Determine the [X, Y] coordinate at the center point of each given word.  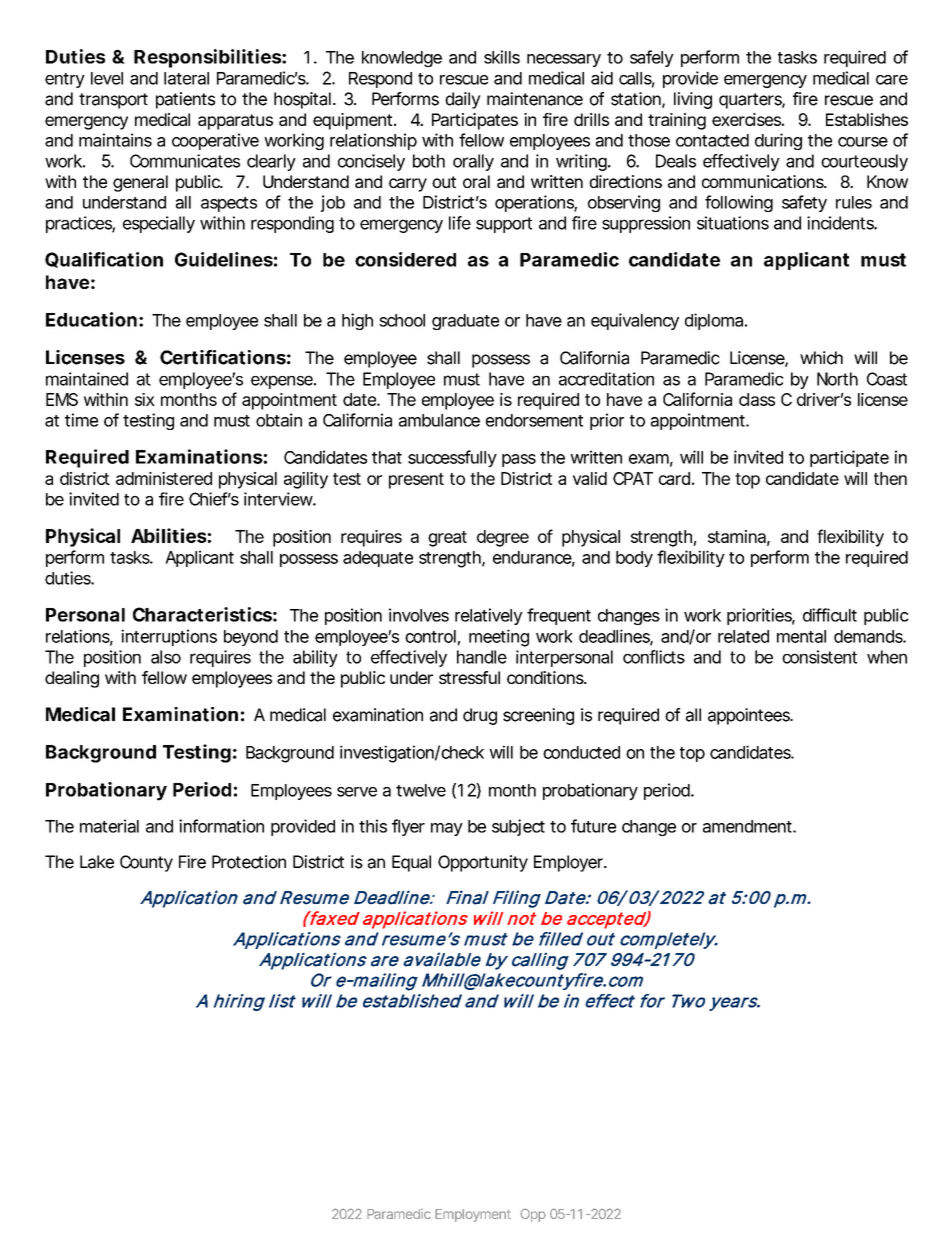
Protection [249, 862]
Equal [411, 863]
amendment [748, 826]
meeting [499, 638]
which [821, 358]
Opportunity [483, 863]
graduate [465, 322]
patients [185, 100]
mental [801, 636]
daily [463, 100]
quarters [751, 101]
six [145, 399]
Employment [473, 1215]
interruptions [169, 637]
